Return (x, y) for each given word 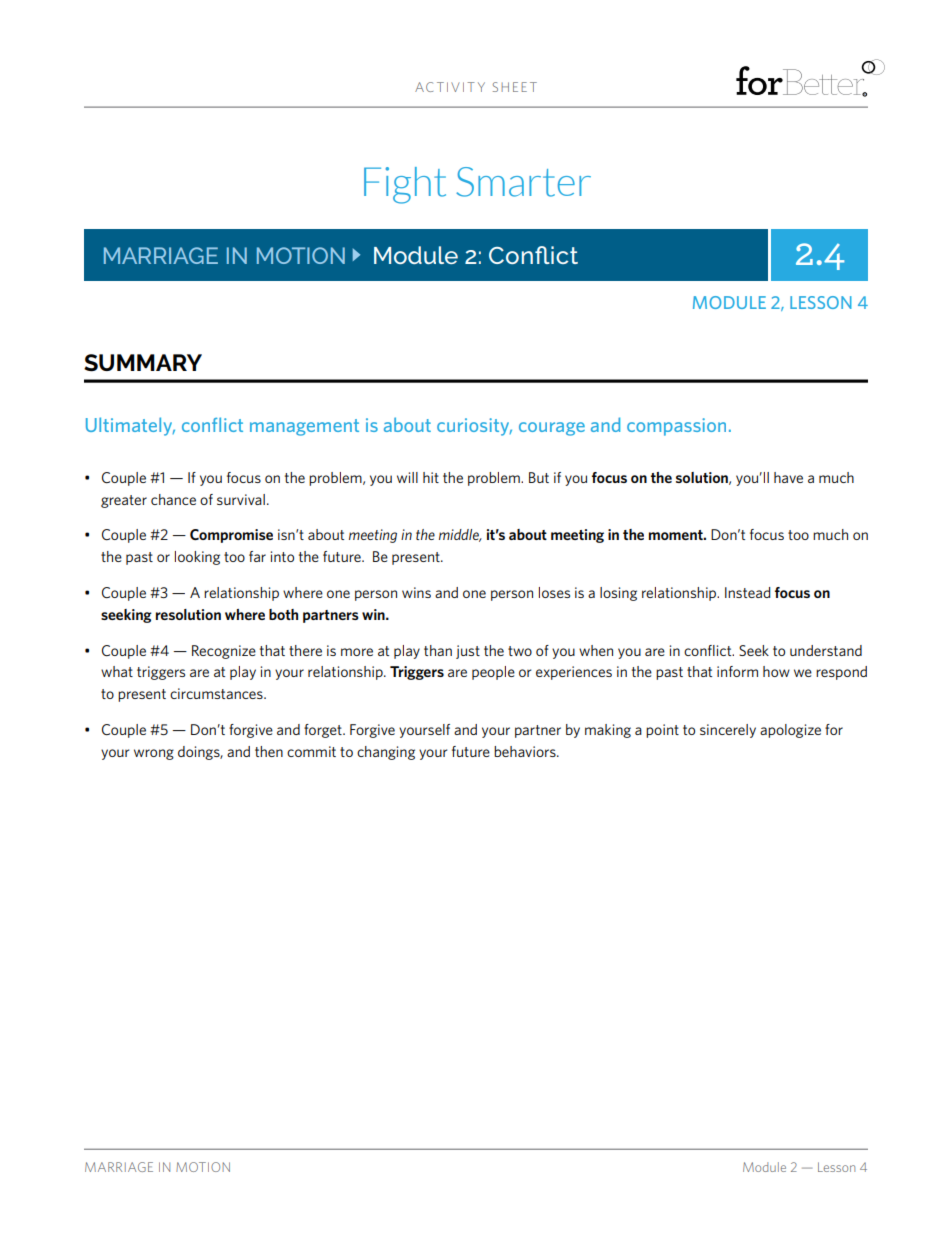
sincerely (728, 731)
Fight (405, 185)
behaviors (526, 751)
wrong (154, 754)
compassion (676, 427)
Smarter (523, 182)
